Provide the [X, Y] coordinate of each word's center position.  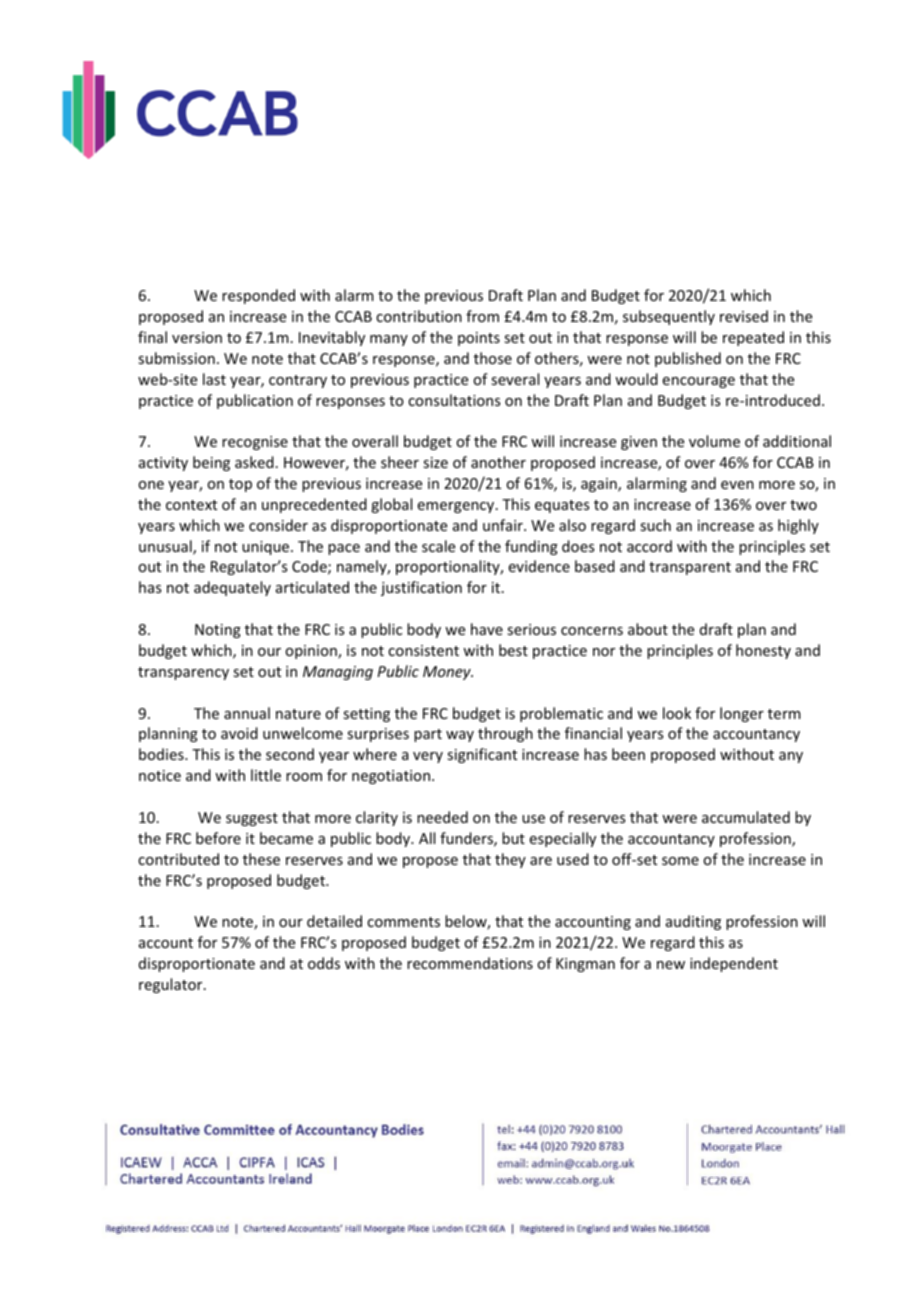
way [460, 736]
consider [278, 525]
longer [742, 714]
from [482, 316]
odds [324, 963]
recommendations [470, 963]
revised [744, 316]
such [655, 525]
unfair [504, 525]
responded [258, 296]
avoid [239, 733]
